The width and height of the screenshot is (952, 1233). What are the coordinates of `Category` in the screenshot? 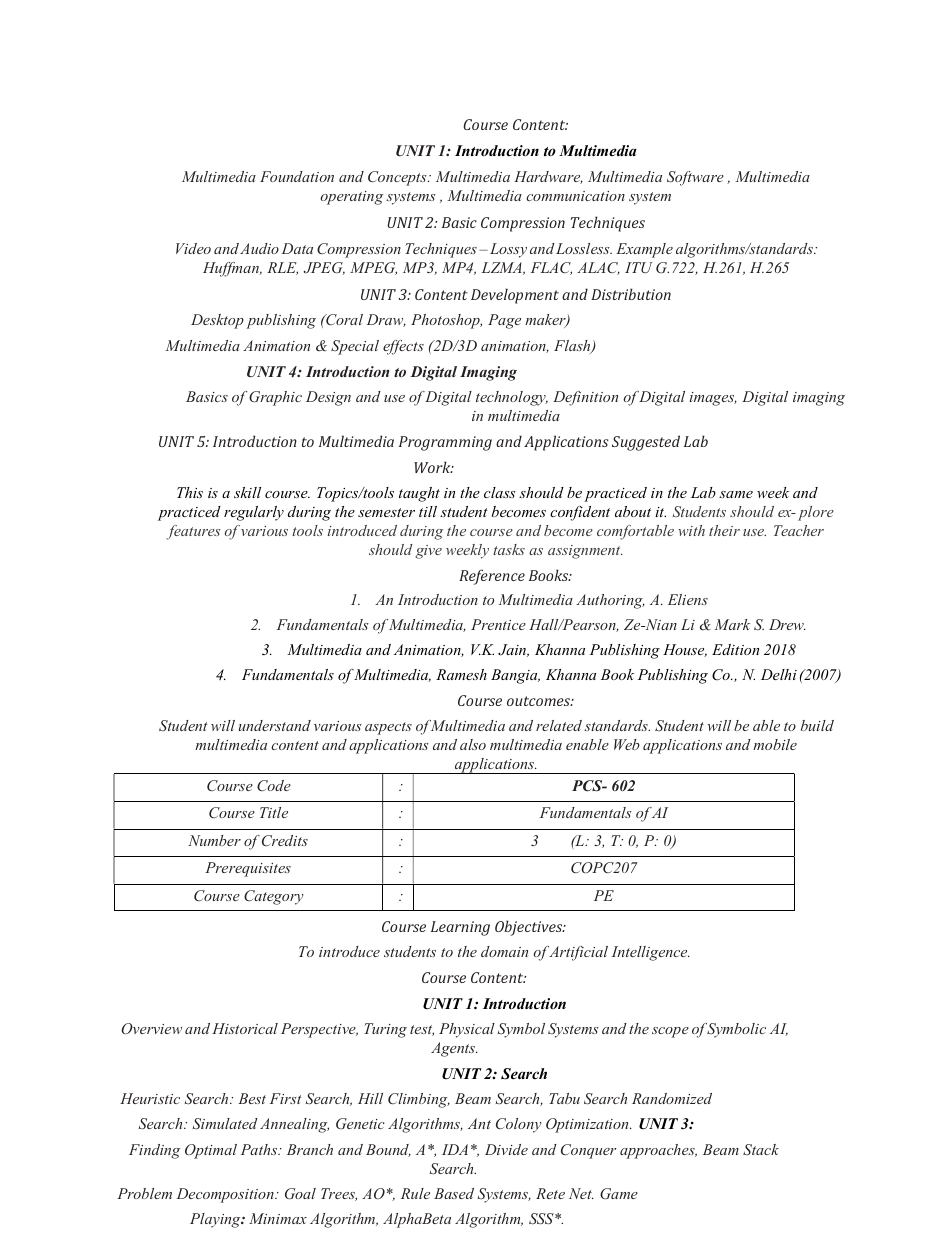 It's located at (273, 897).
